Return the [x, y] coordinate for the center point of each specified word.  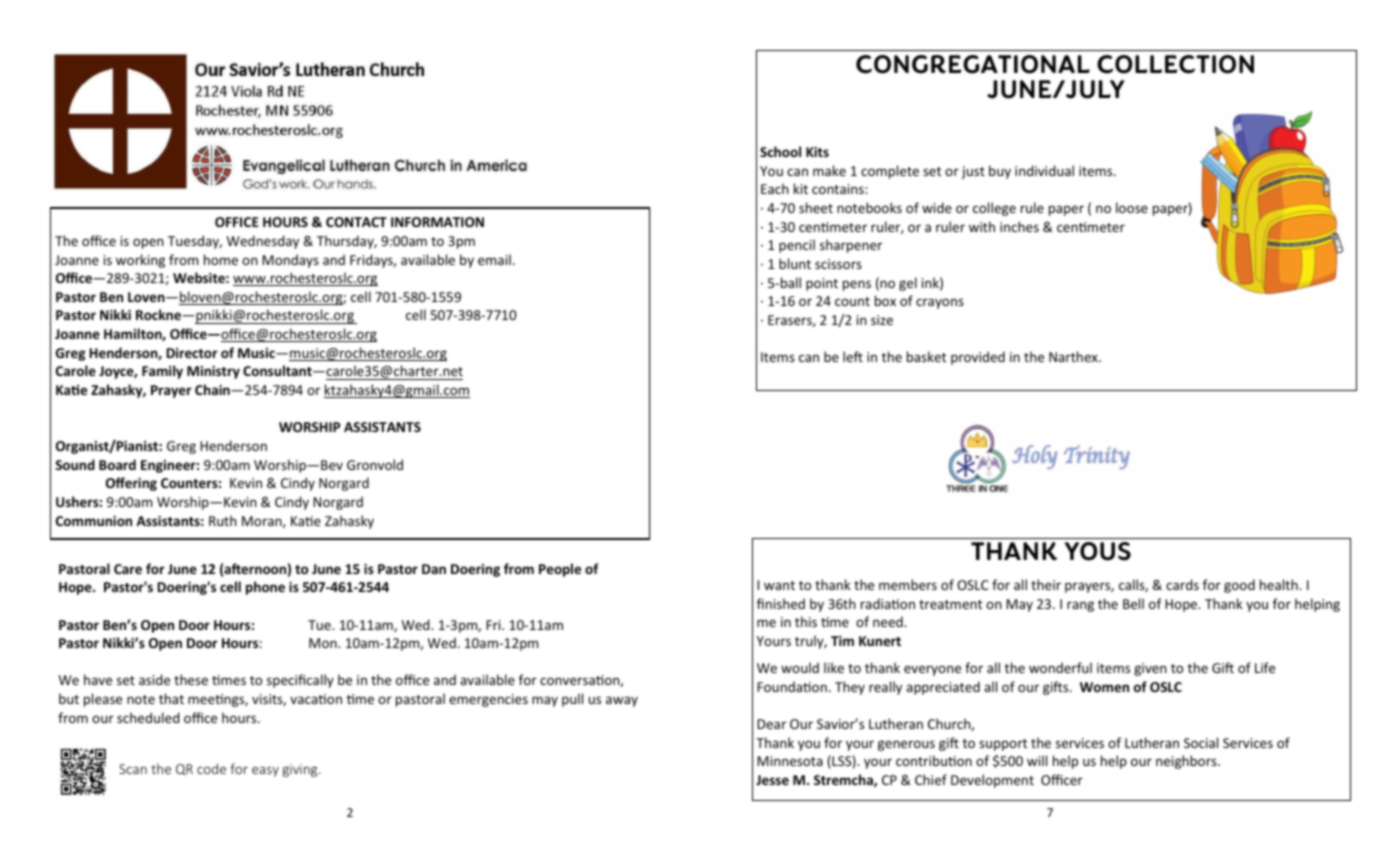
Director [192, 353]
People [560, 570]
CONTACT [356, 222]
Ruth [223, 520]
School [780, 151]
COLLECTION [1175, 64]
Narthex [1074, 356]
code [211, 768]
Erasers [791, 321]
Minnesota [790, 761]
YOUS [1098, 551]
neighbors [1187, 762]
